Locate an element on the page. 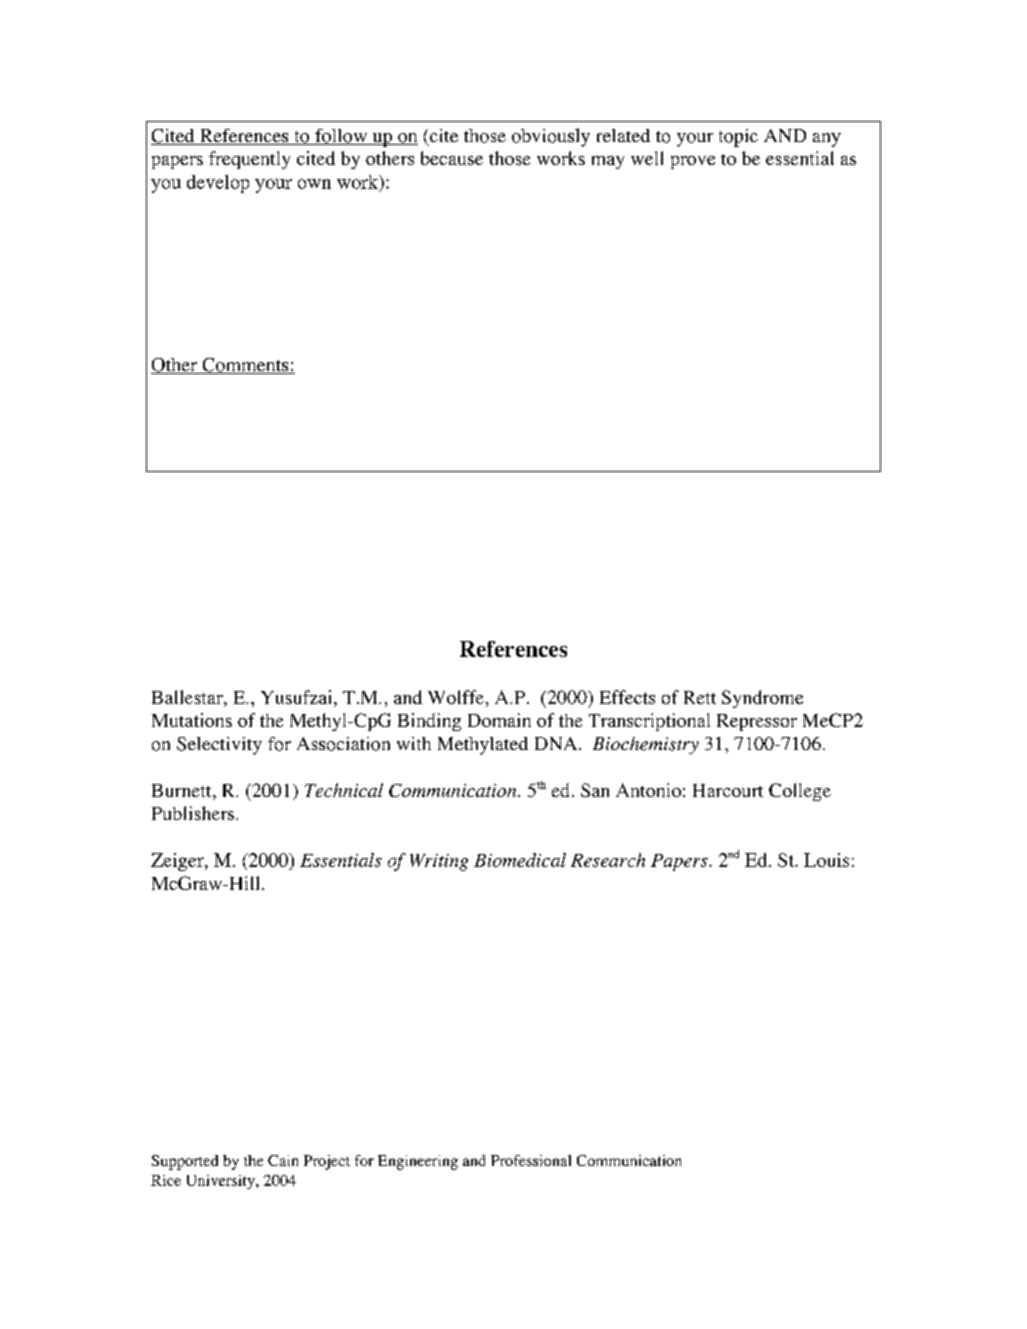 This document has height=1329, width=1027. prove is located at coordinates (693, 162).
